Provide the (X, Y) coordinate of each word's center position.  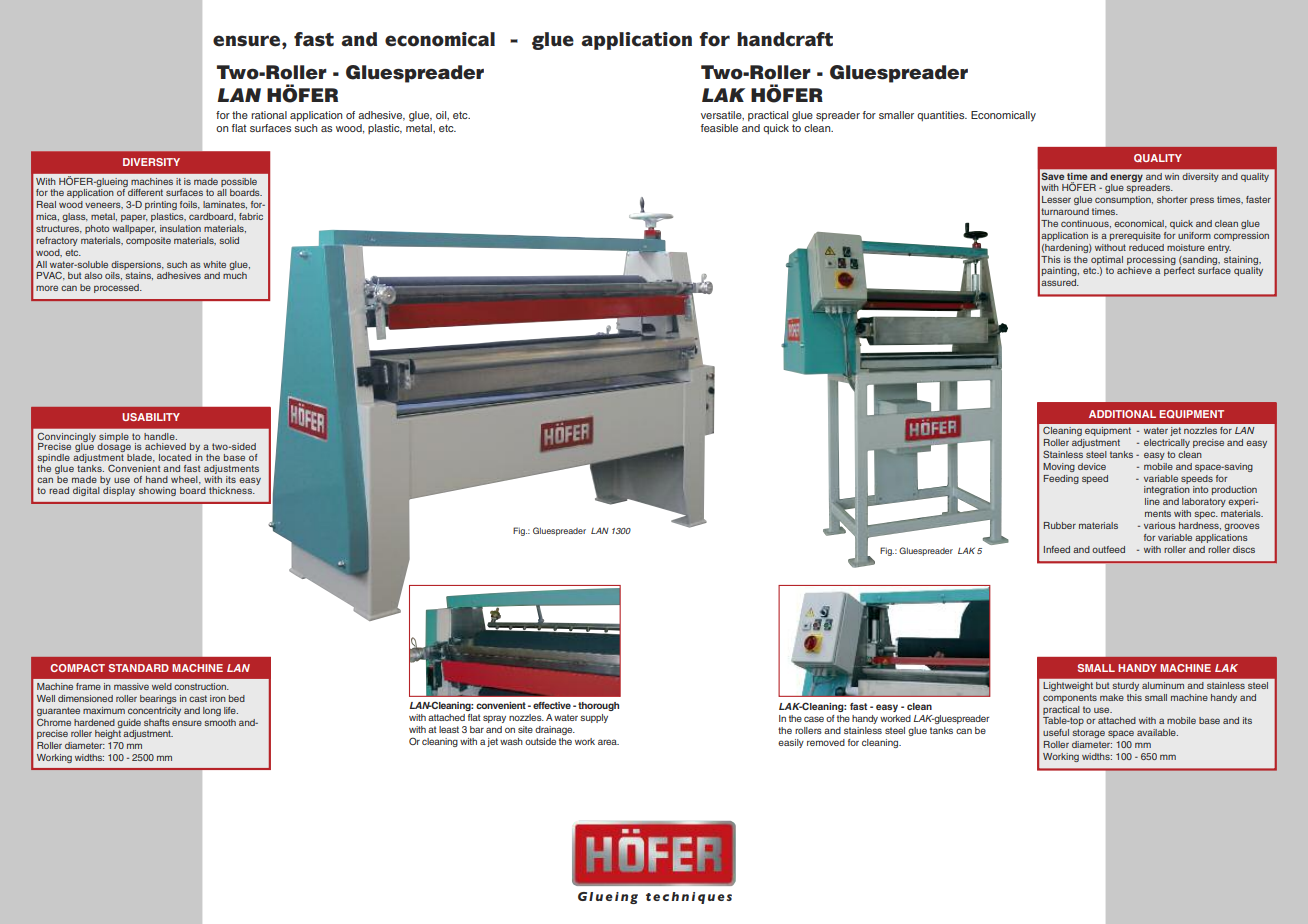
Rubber (1060, 525)
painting (1060, 271)
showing (157, 491)
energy (1126, 178)
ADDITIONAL (1122, 414)
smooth (220, 722)
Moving (1059, 467)
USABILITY (151, 417)
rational (269, 115)
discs (1244, 549)
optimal (1107, 260)
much (235, 275)
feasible (719, 128)
